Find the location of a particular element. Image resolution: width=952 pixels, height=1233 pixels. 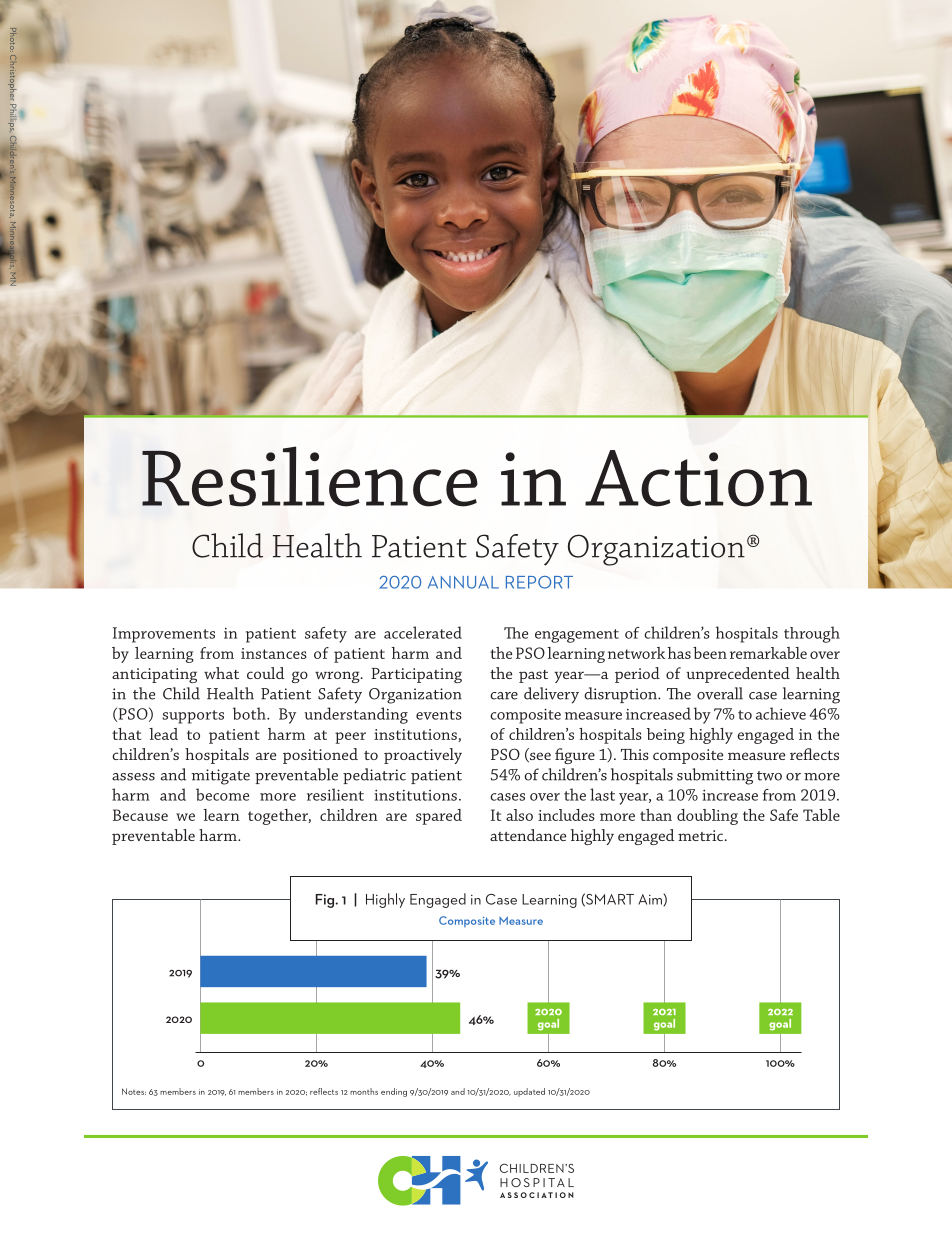

submitting is located at coordinates (715, 776).
